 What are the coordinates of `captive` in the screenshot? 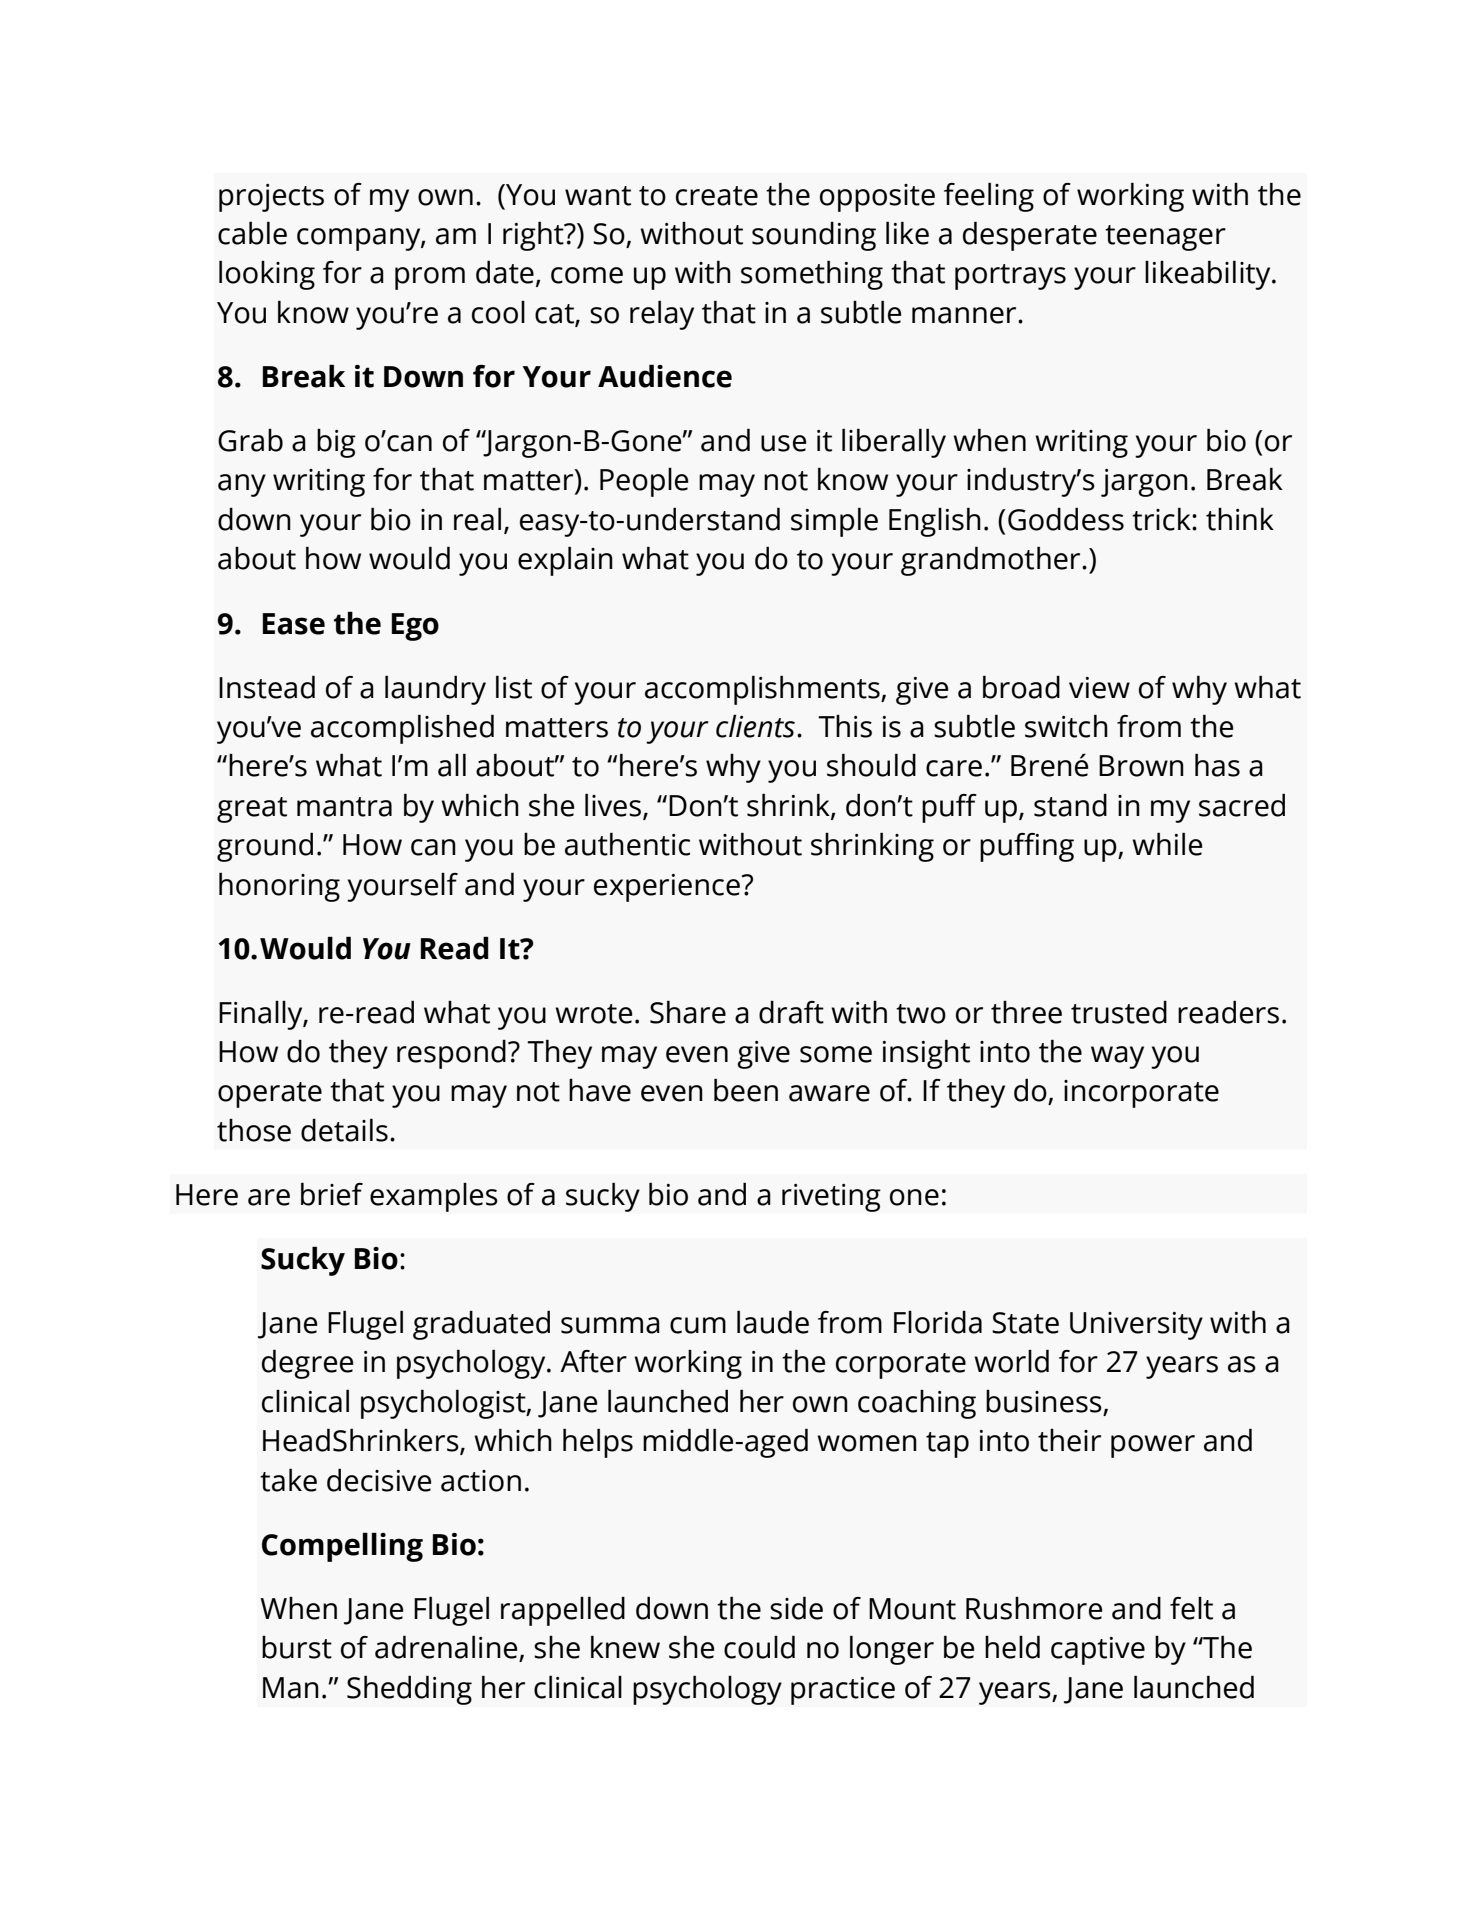 It's located at (1098, 1651).
